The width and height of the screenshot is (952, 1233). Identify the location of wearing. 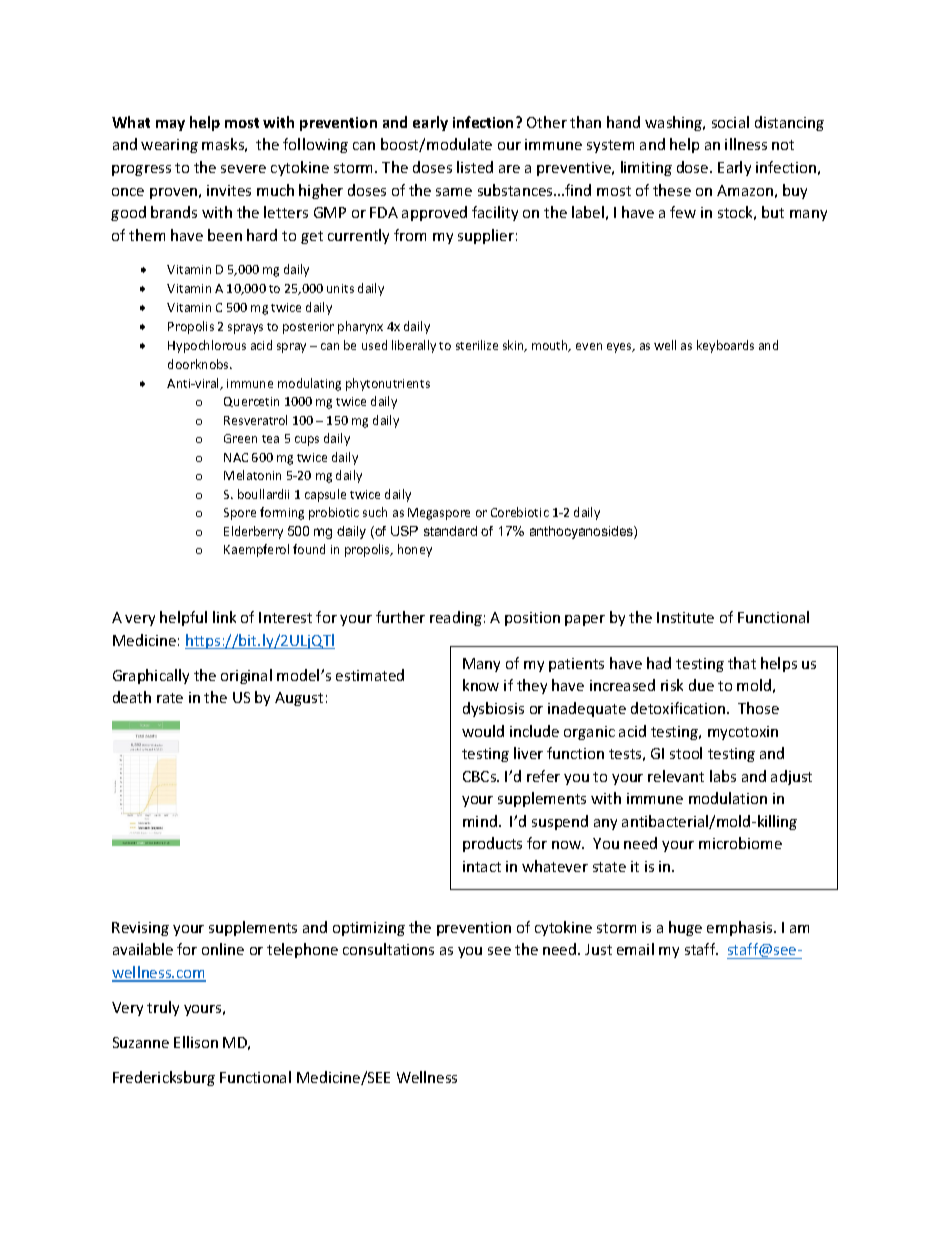
(169, 146).
